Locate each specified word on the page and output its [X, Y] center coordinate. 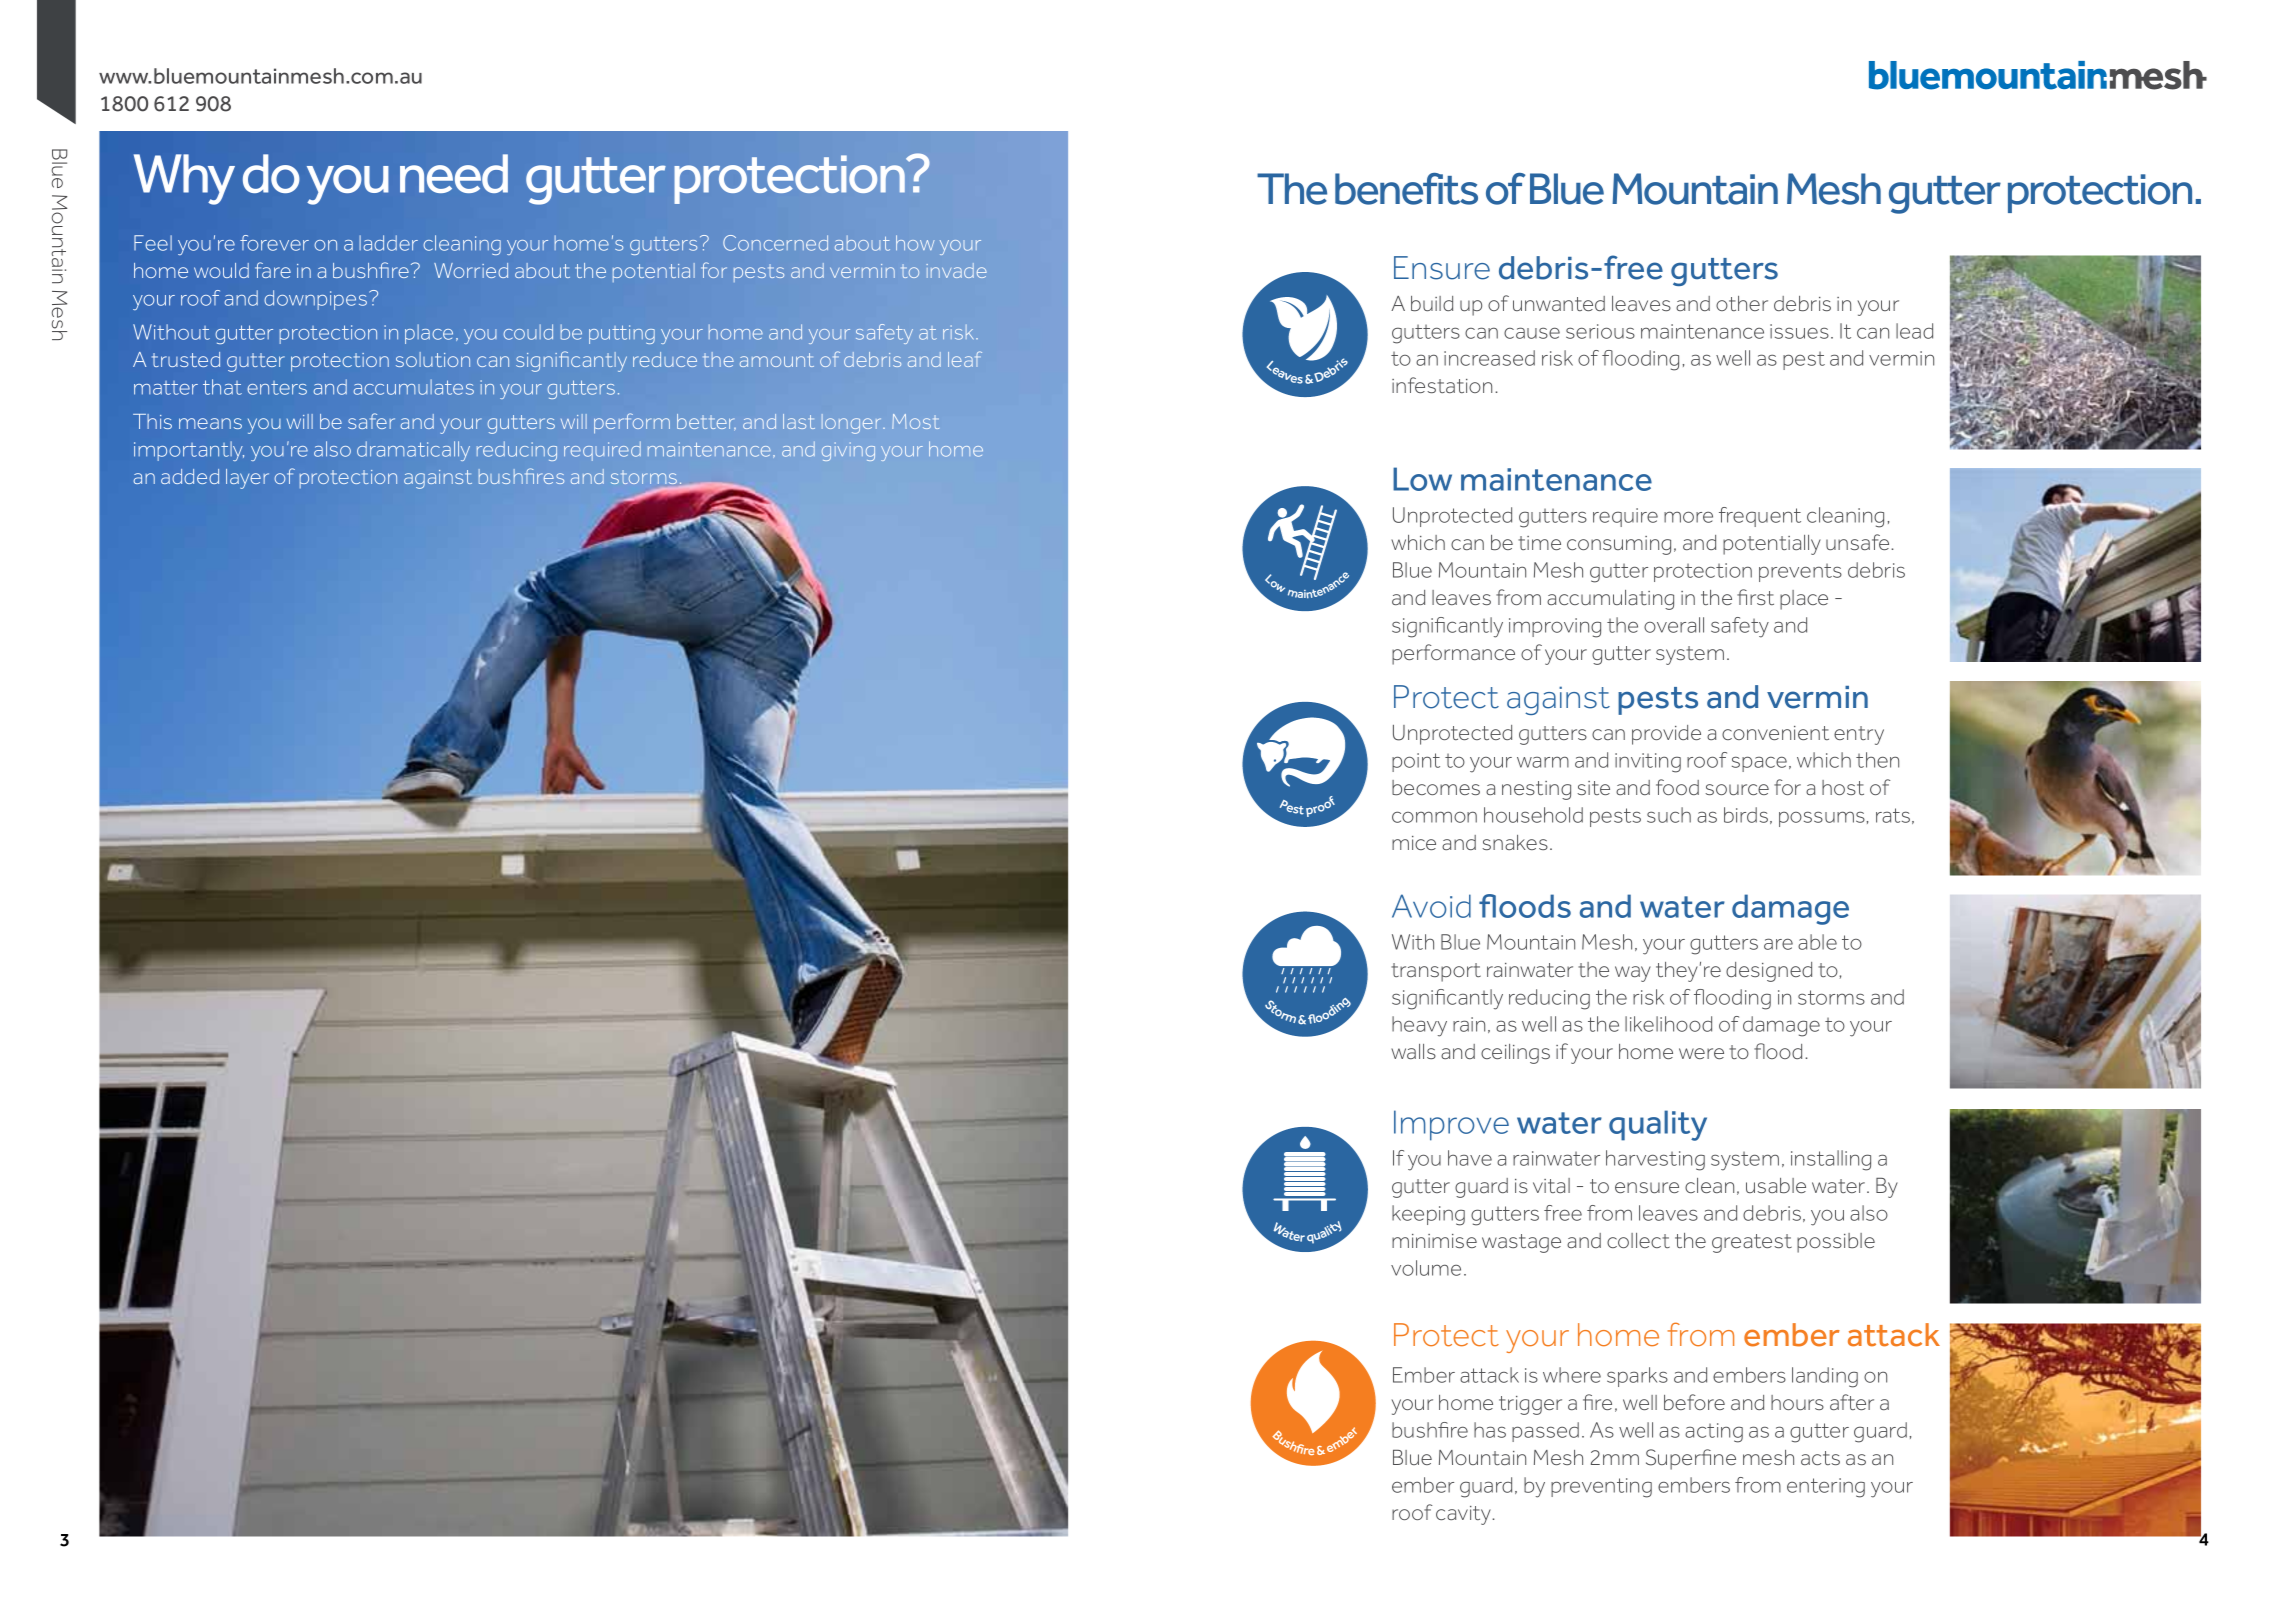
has [1490, 1430]
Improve [1451, 1125]
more [1688, 517]
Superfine [1691, 1459]
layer [247, 479]
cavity [1464, 1515]
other [1742, 303]
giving [848, 451]
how [915, 243]
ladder [388, 243]
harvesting [1655, 1160]
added [190, 476]
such [1669, 815]
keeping [1428, 1215]
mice [1414, 843]
